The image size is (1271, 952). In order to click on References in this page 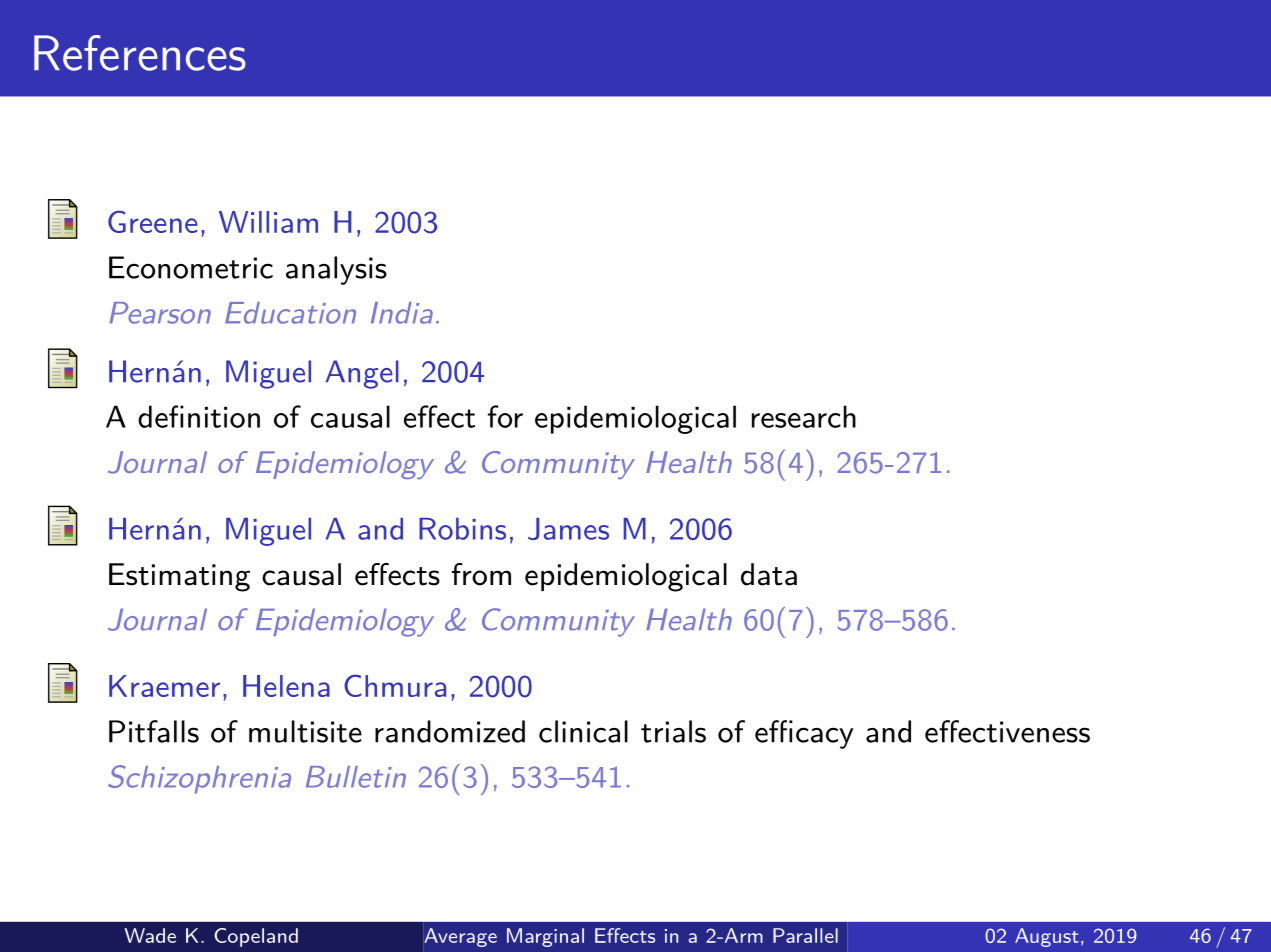, I will do `click(140, 53)`.
